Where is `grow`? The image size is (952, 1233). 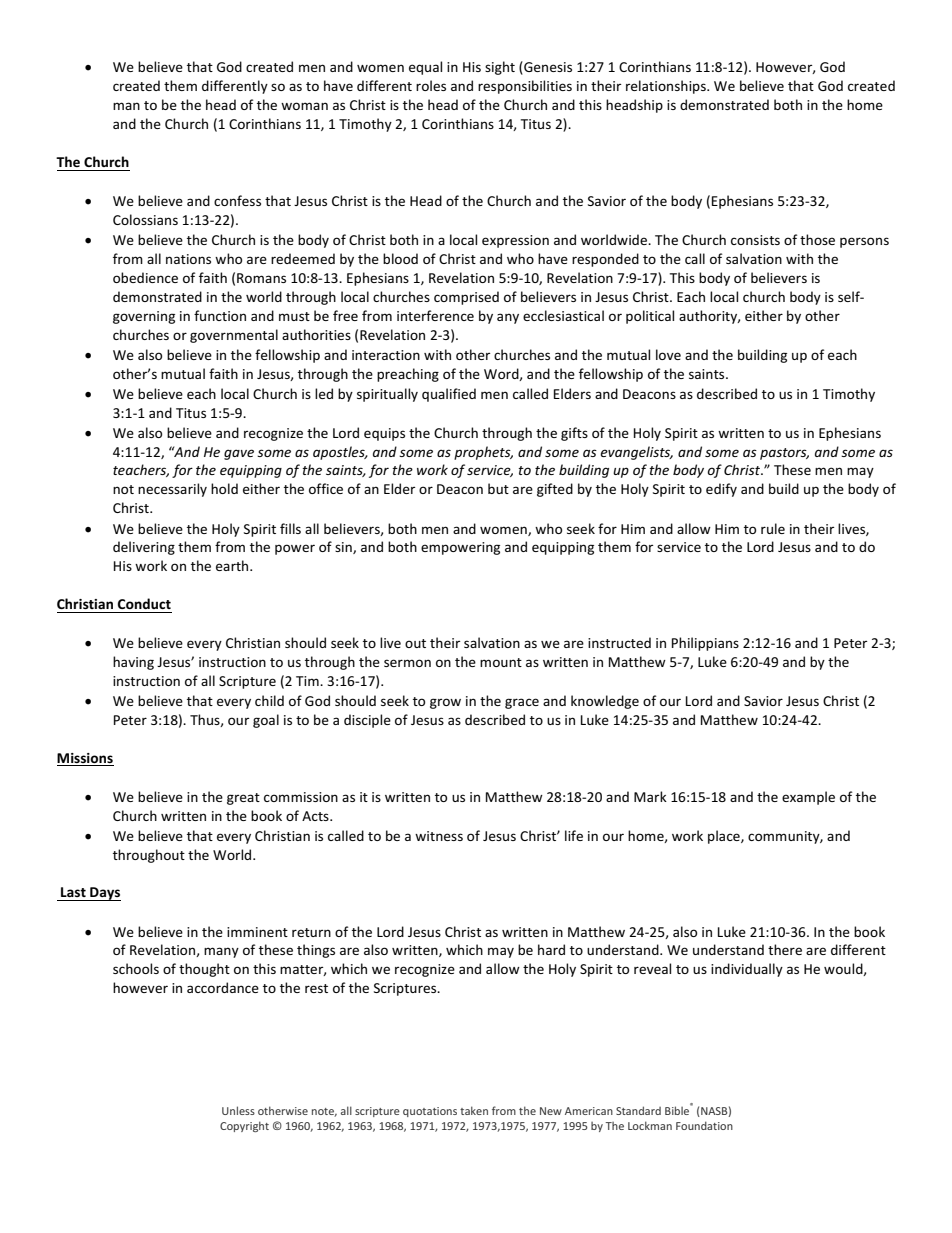
grow is located at coordinates (445, 703).
